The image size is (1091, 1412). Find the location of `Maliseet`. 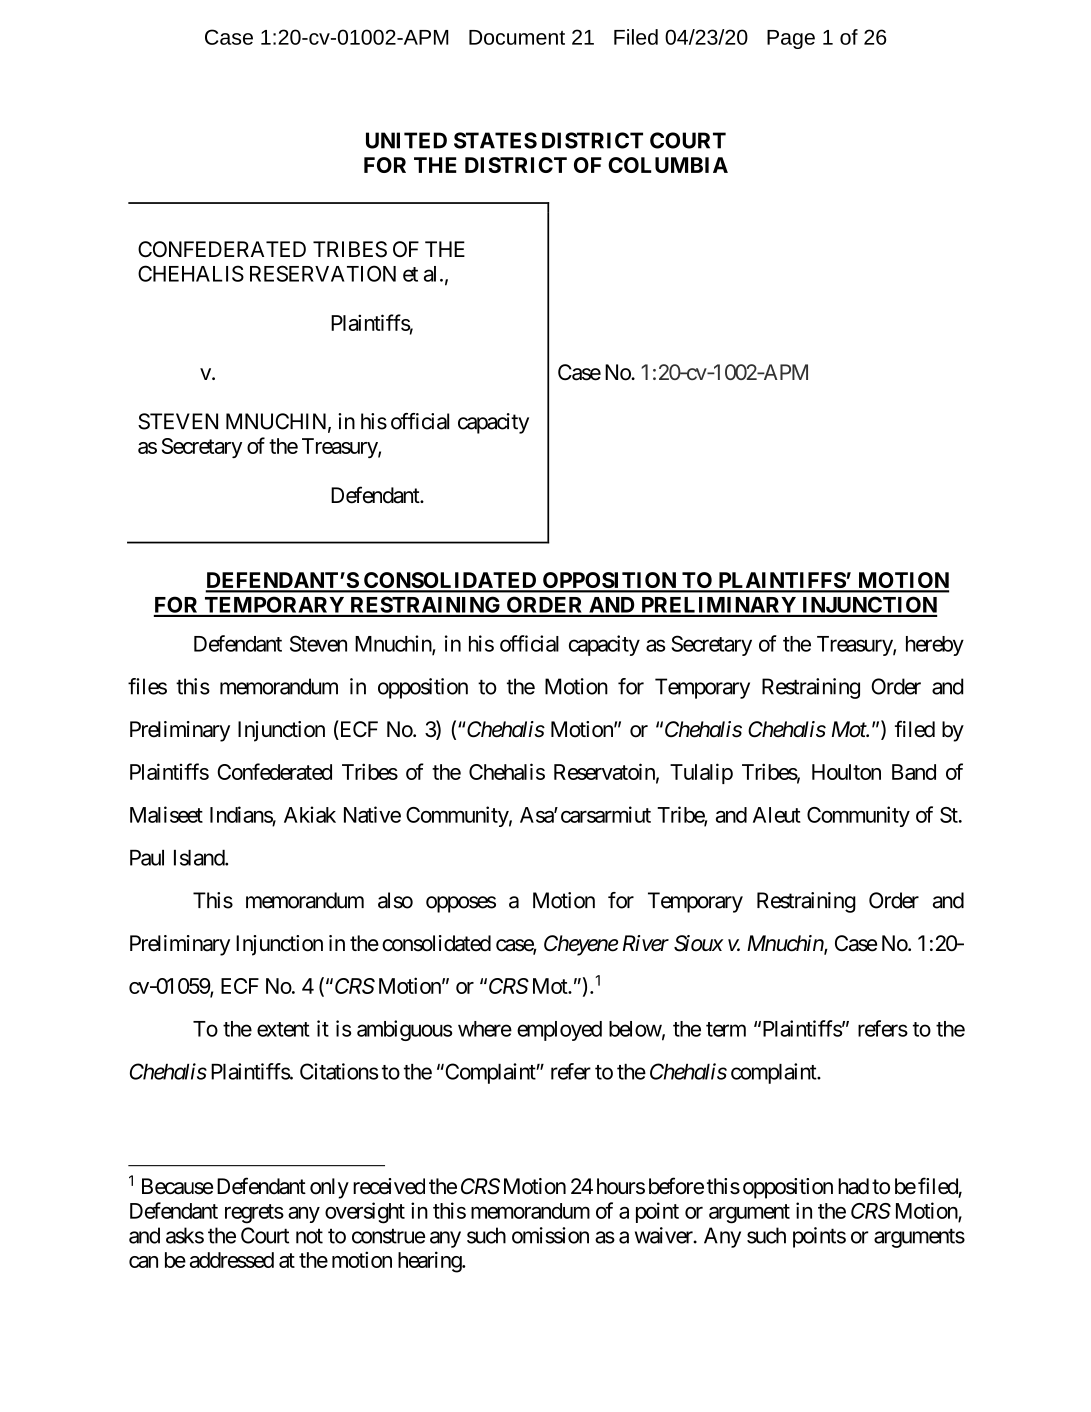

Maliseet is located at coordinates (166, 814).
